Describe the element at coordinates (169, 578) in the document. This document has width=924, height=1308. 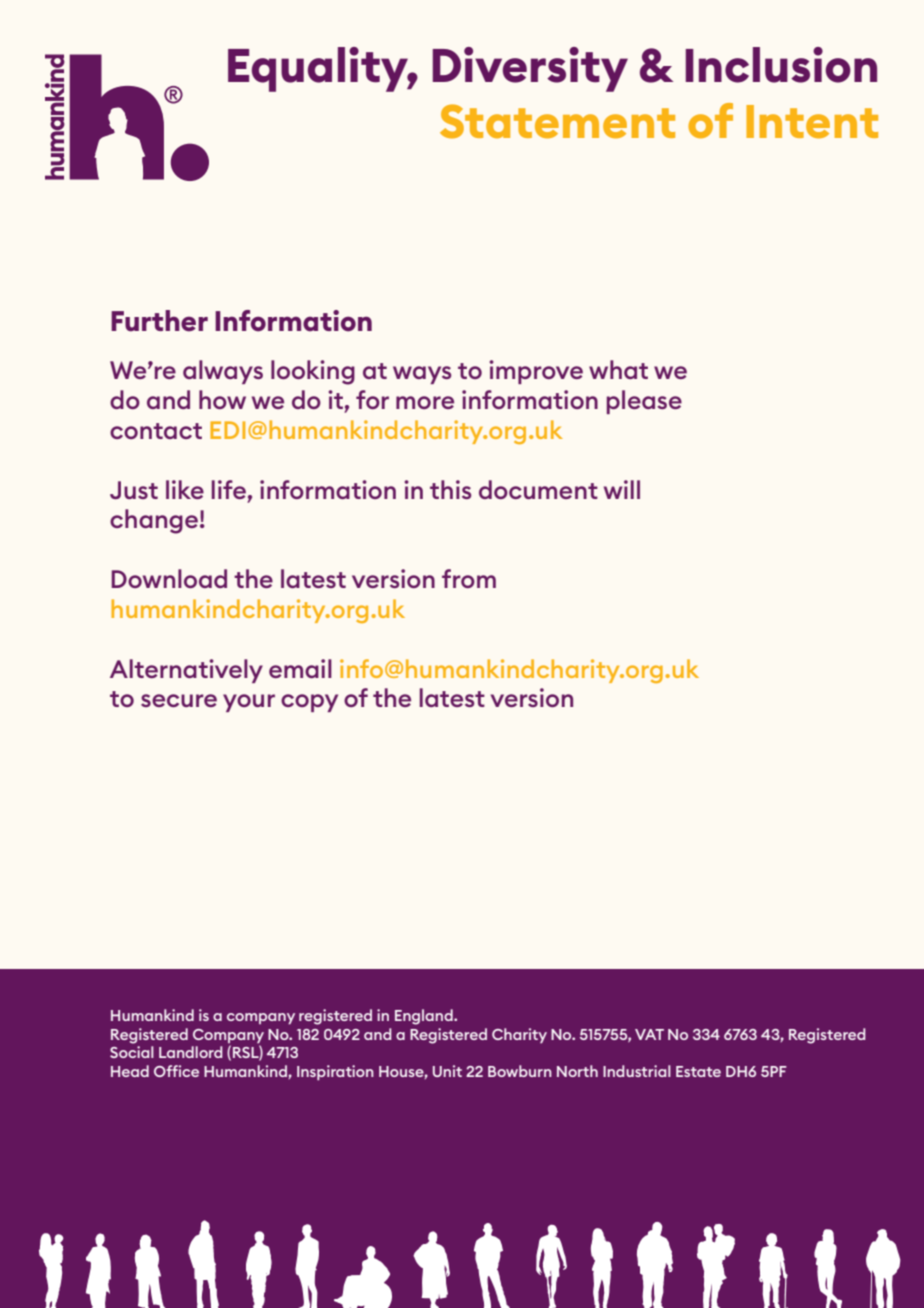
I see `Download` at that location.
